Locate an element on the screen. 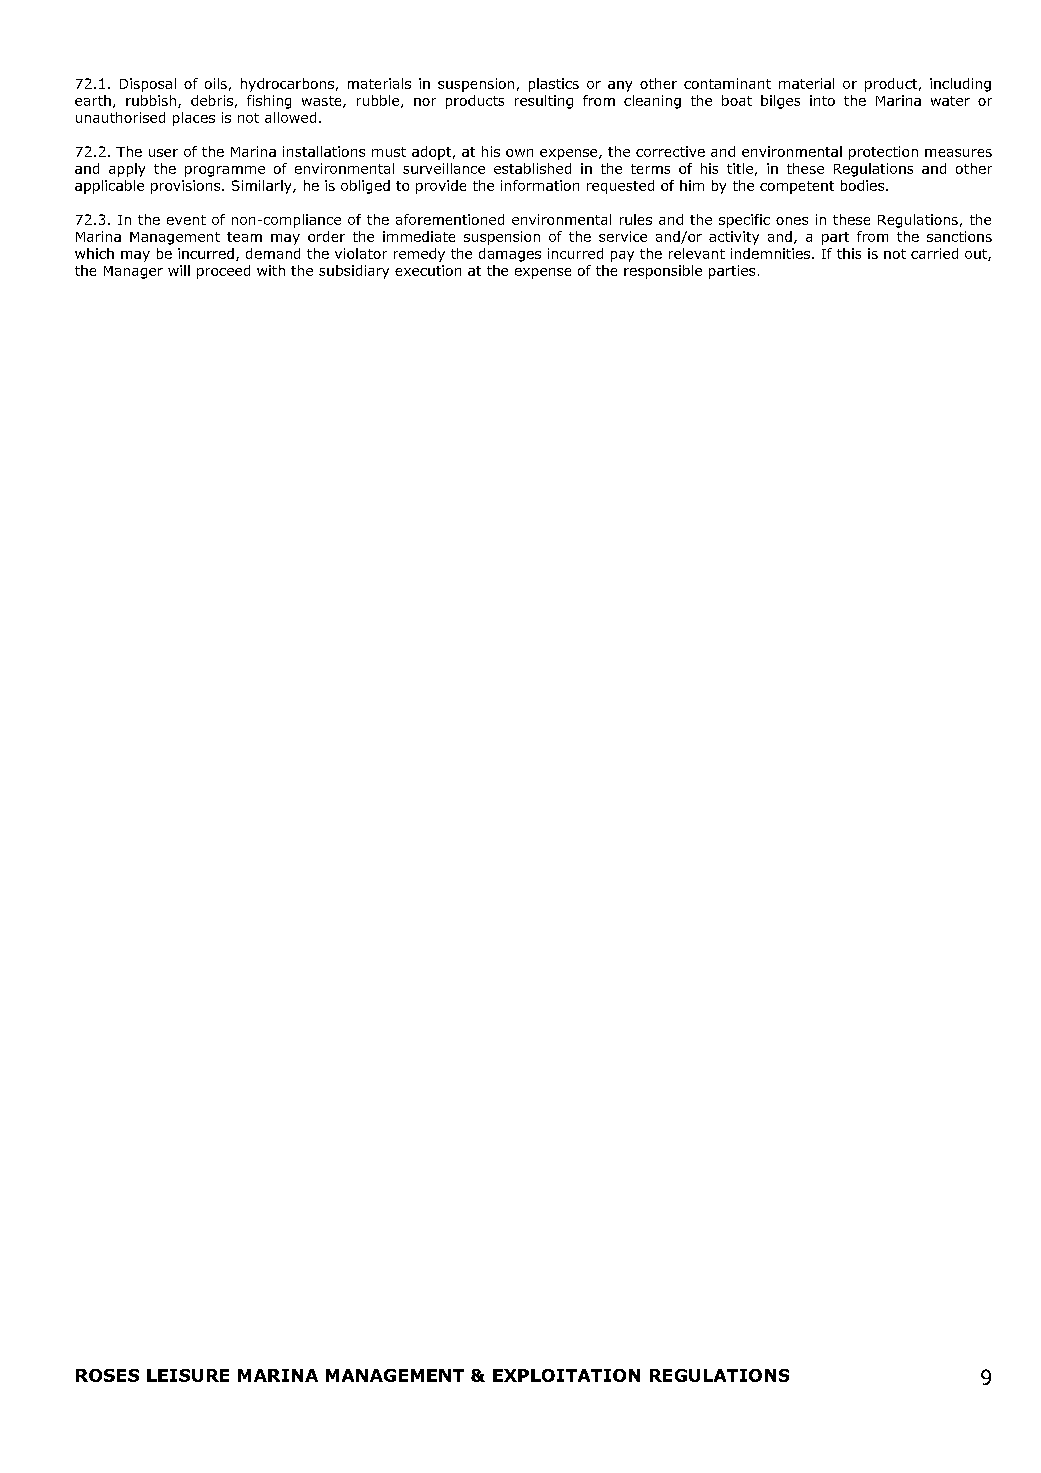  LEISURE is located at coordinates (188, 1375).
